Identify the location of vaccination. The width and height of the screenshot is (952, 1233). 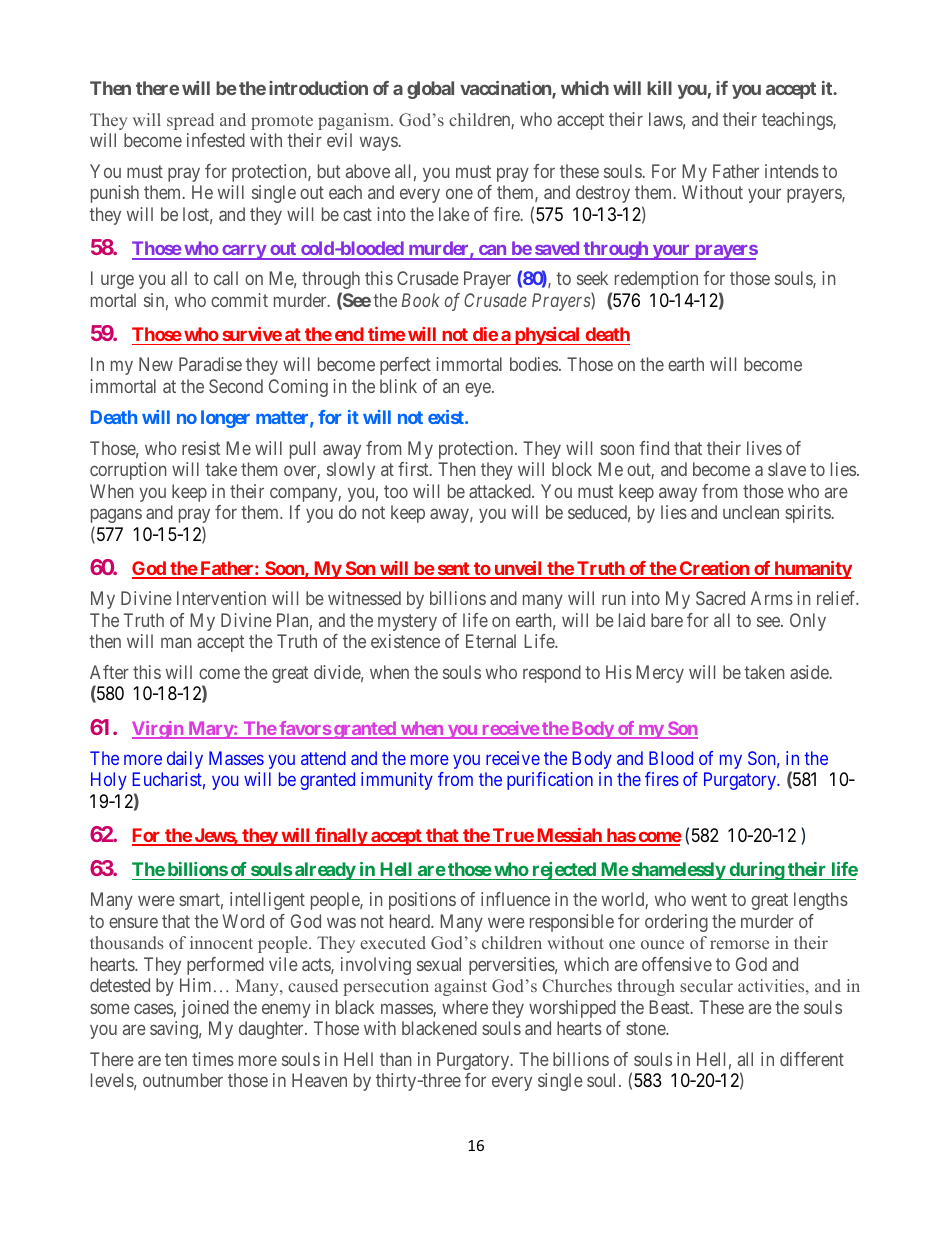
(506, 89).
